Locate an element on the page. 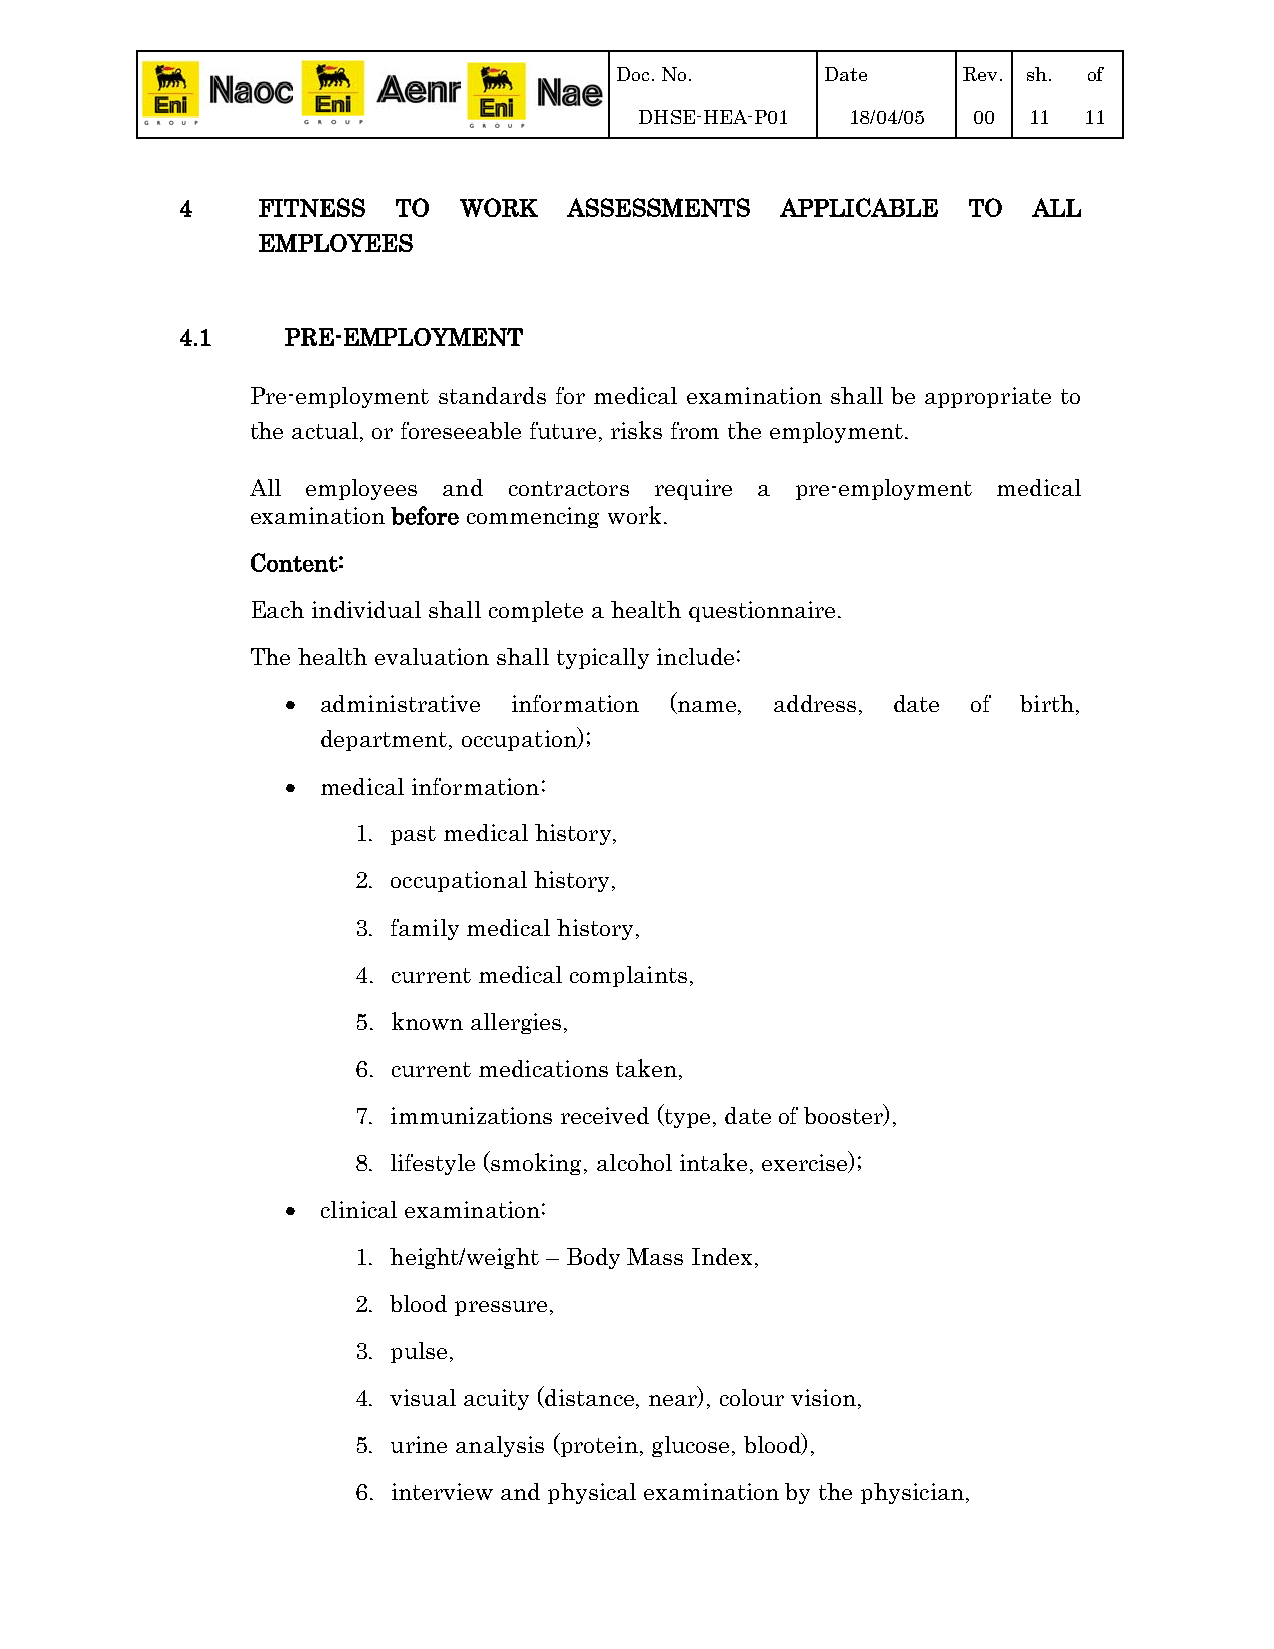 This document has height=1649, width=1274. FITNESS is located at coordinates (312, 207).
